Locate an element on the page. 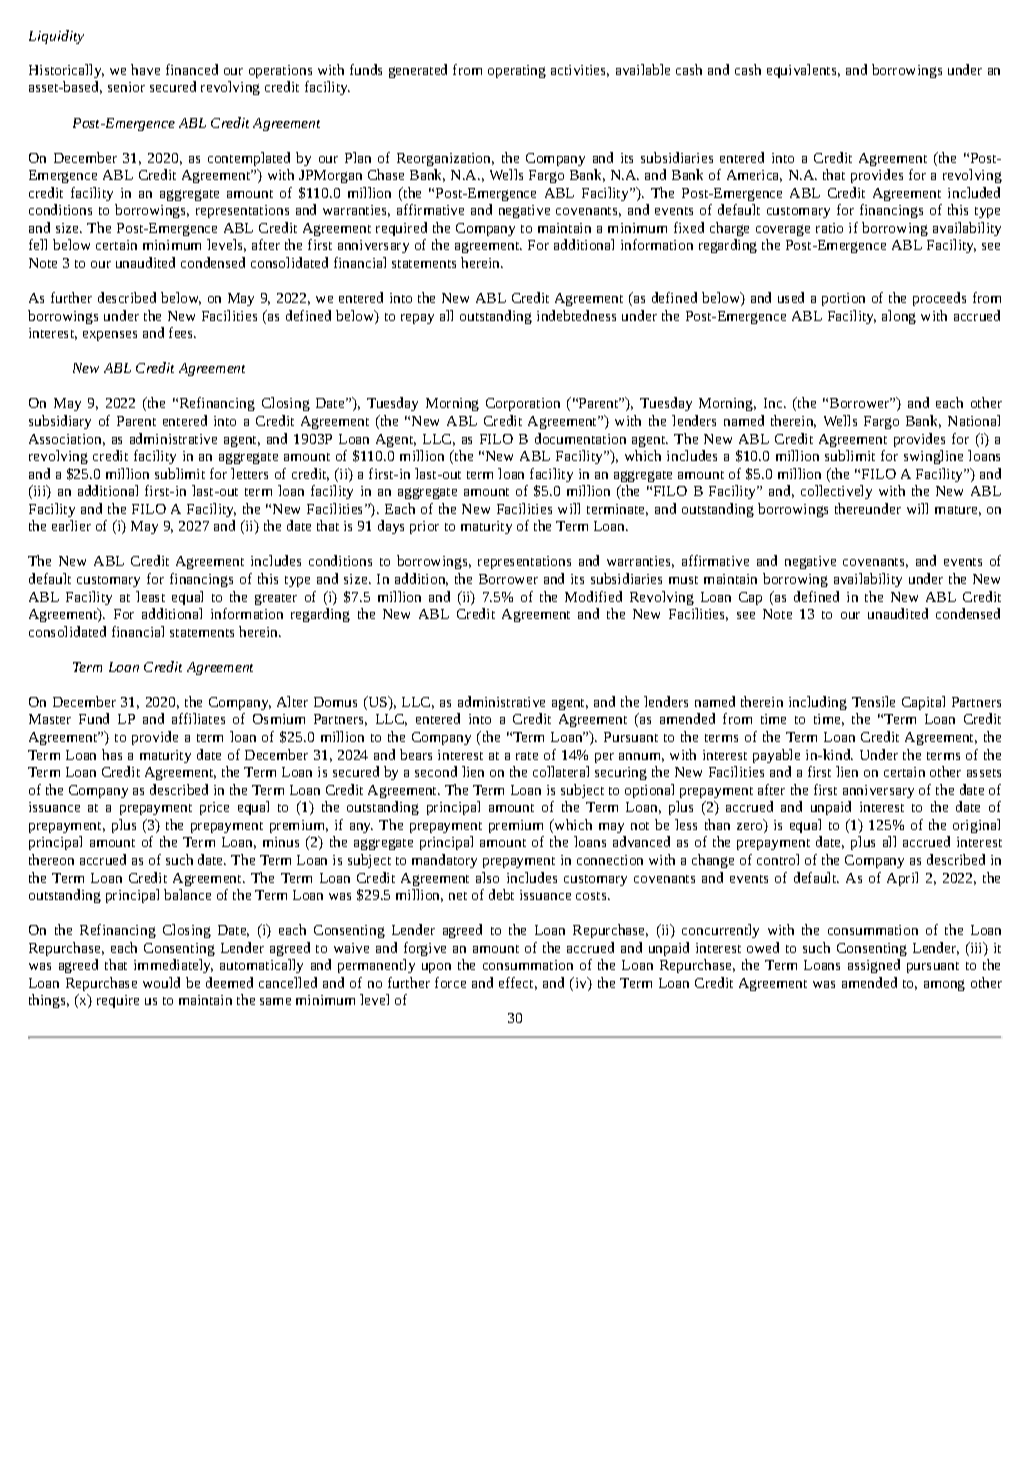  fees is located at coordinates (182, 332).
